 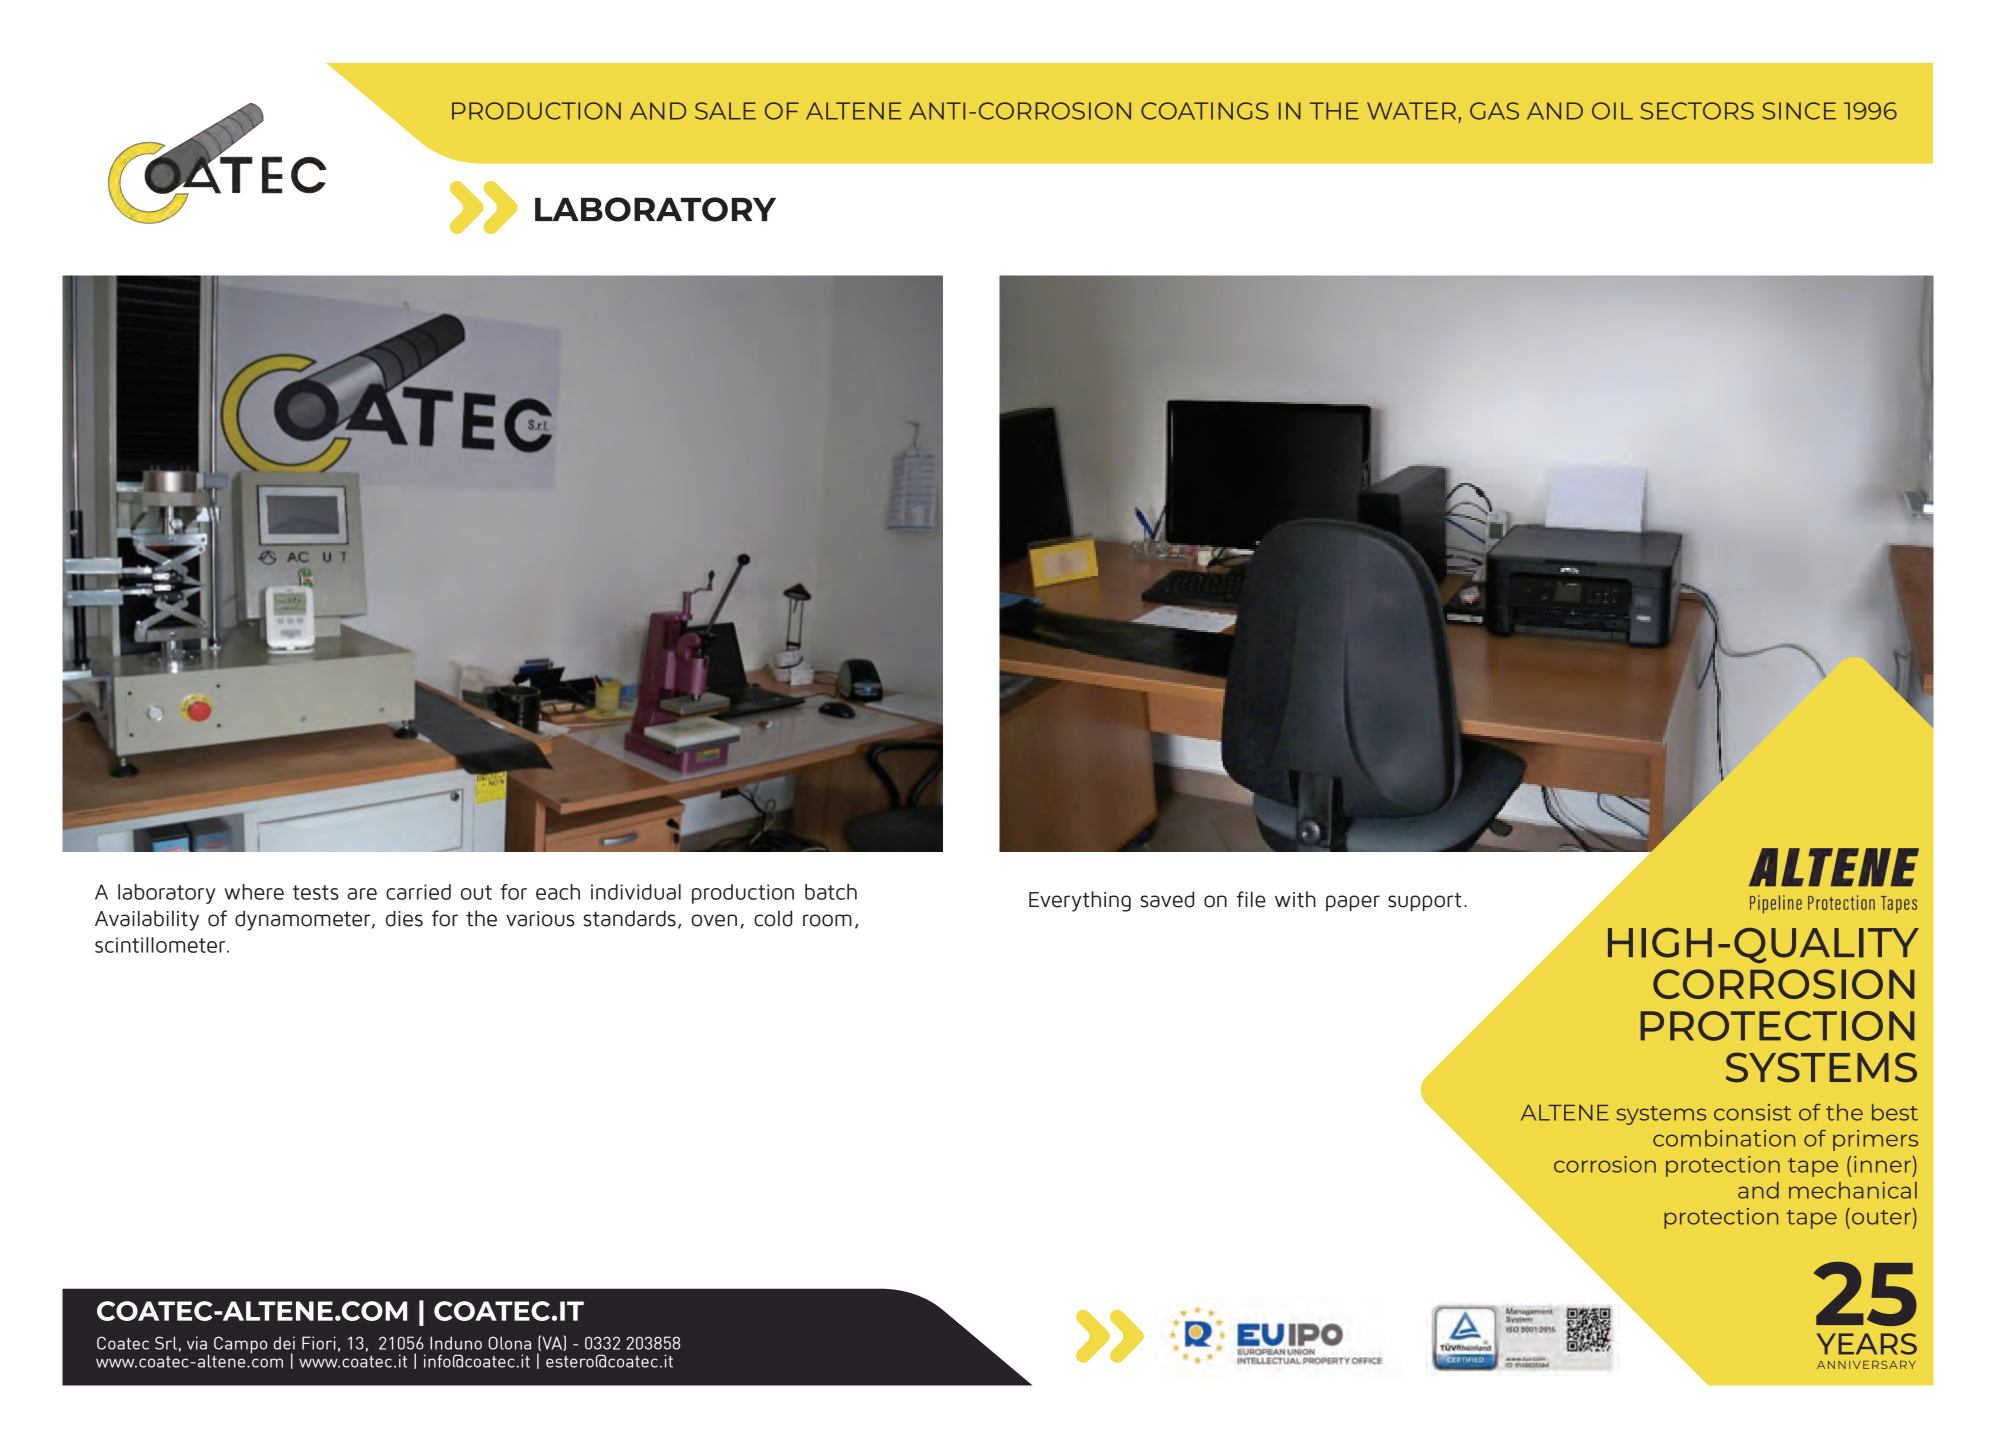 I want to click on SALE, so click(x=725, y=111).
